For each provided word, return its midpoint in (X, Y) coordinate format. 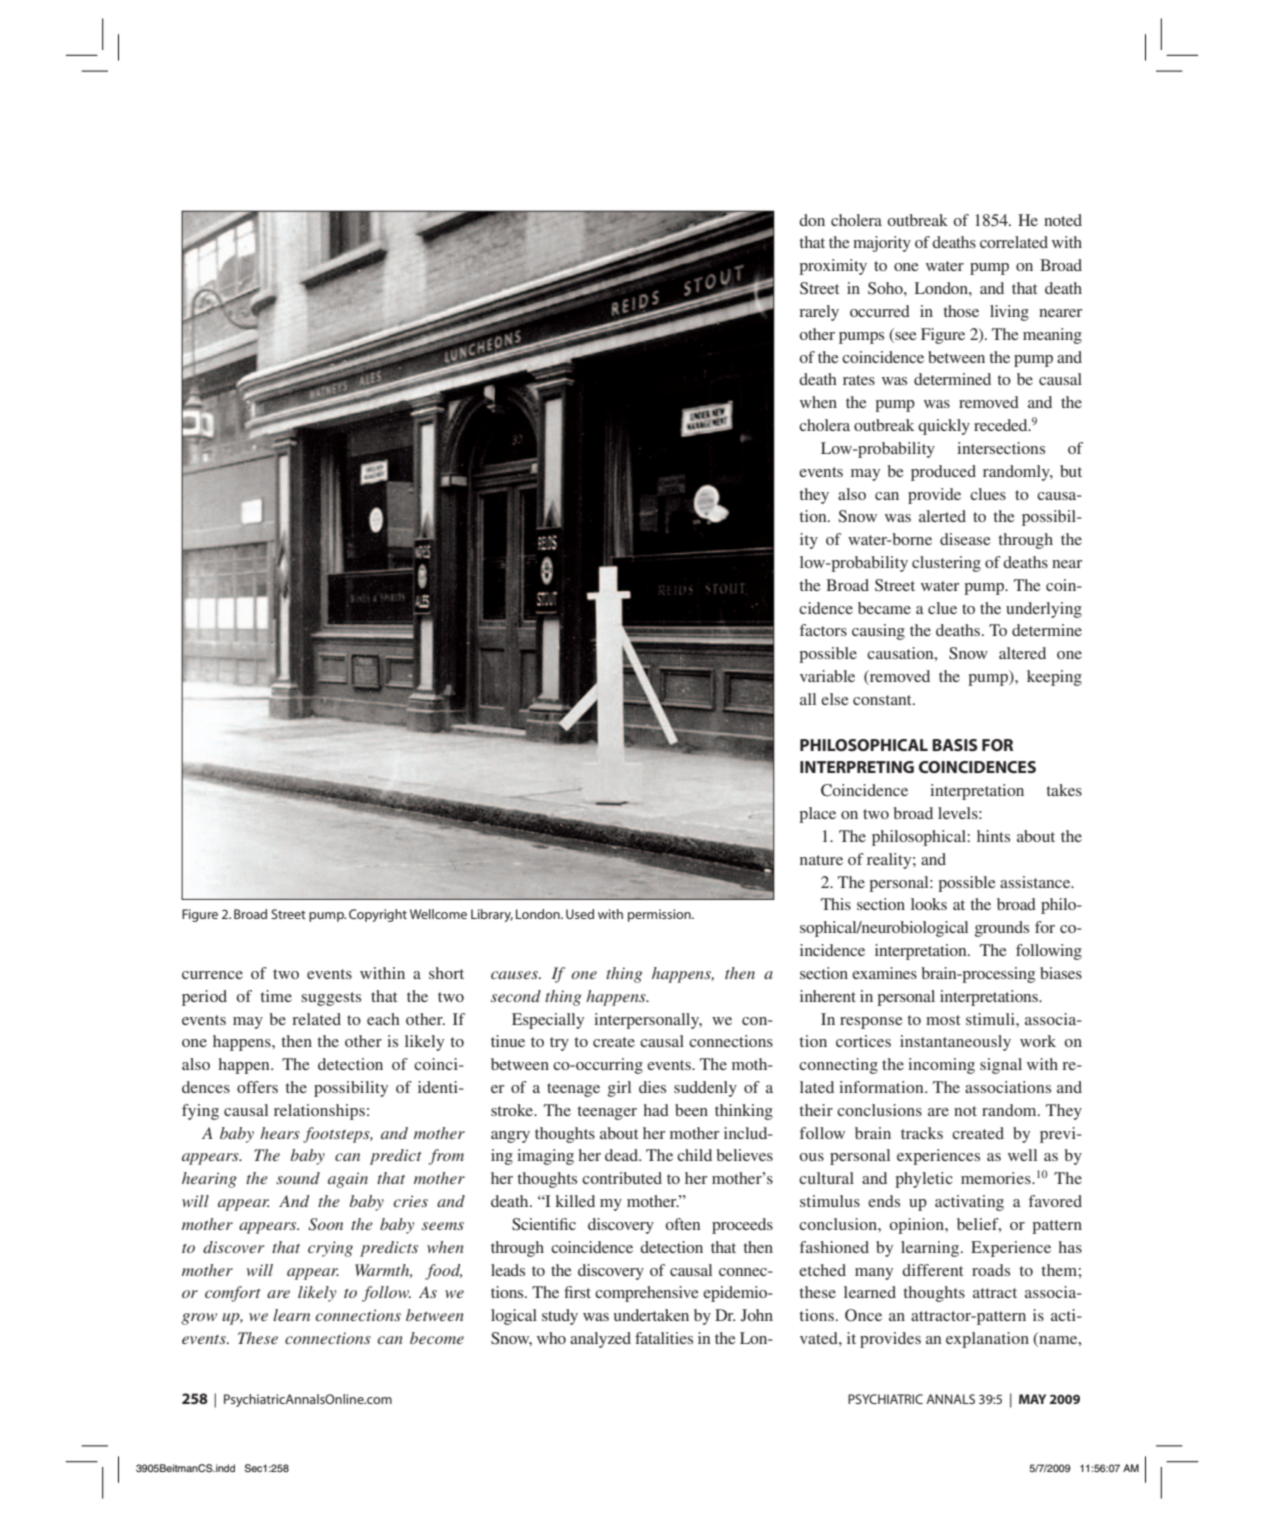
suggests (331, 999)
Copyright (378, 915)
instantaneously (955, 1043)
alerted (942, 516)
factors (823, 630)
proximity (833, 267)
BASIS (955, 745)
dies (652, 1087)
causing (878, 632)
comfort (233, 1294)
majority (882, 244)
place (817, 815)
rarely (819, 313)
